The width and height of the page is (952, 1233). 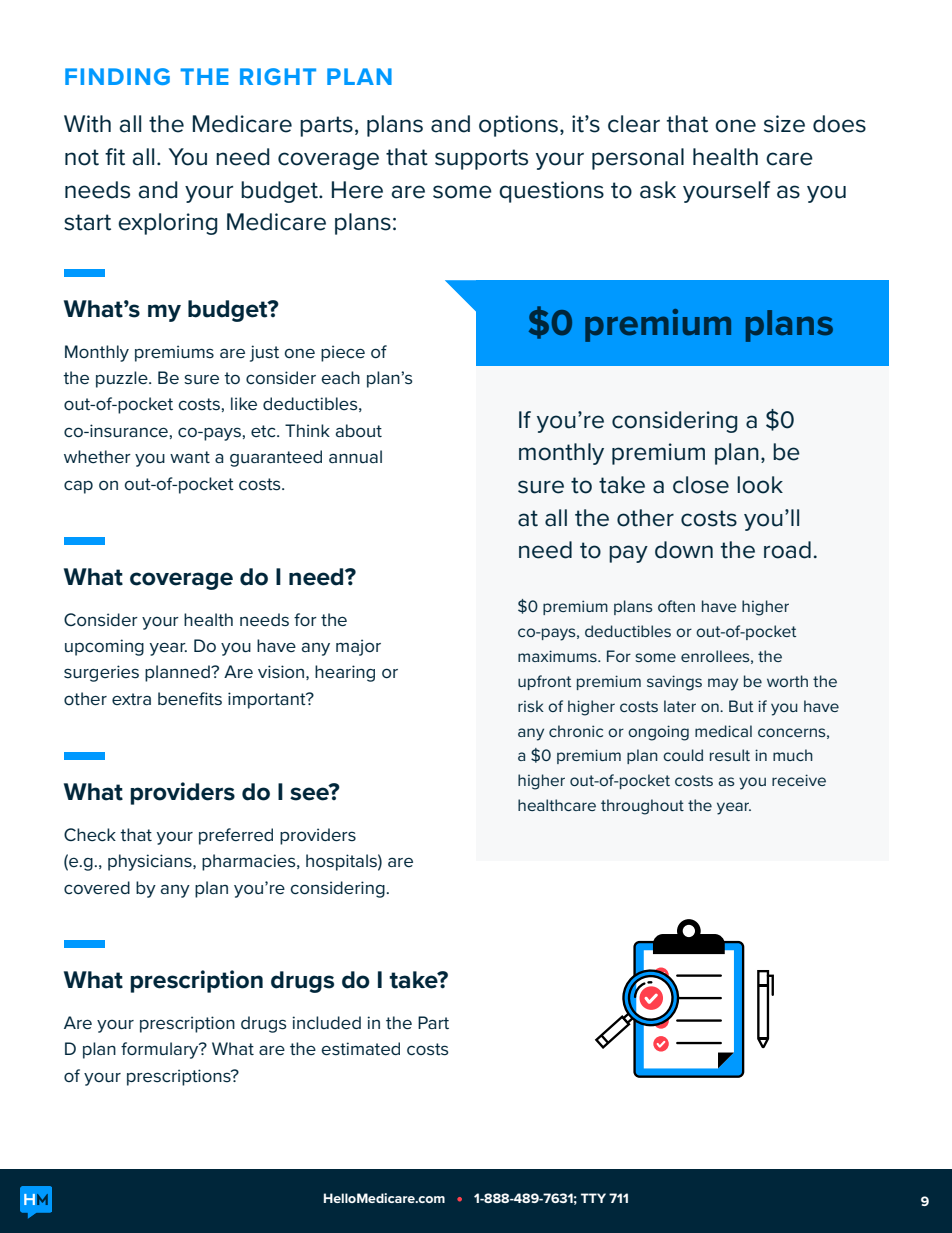 I want to click on major, so click(x=358, y=647).
